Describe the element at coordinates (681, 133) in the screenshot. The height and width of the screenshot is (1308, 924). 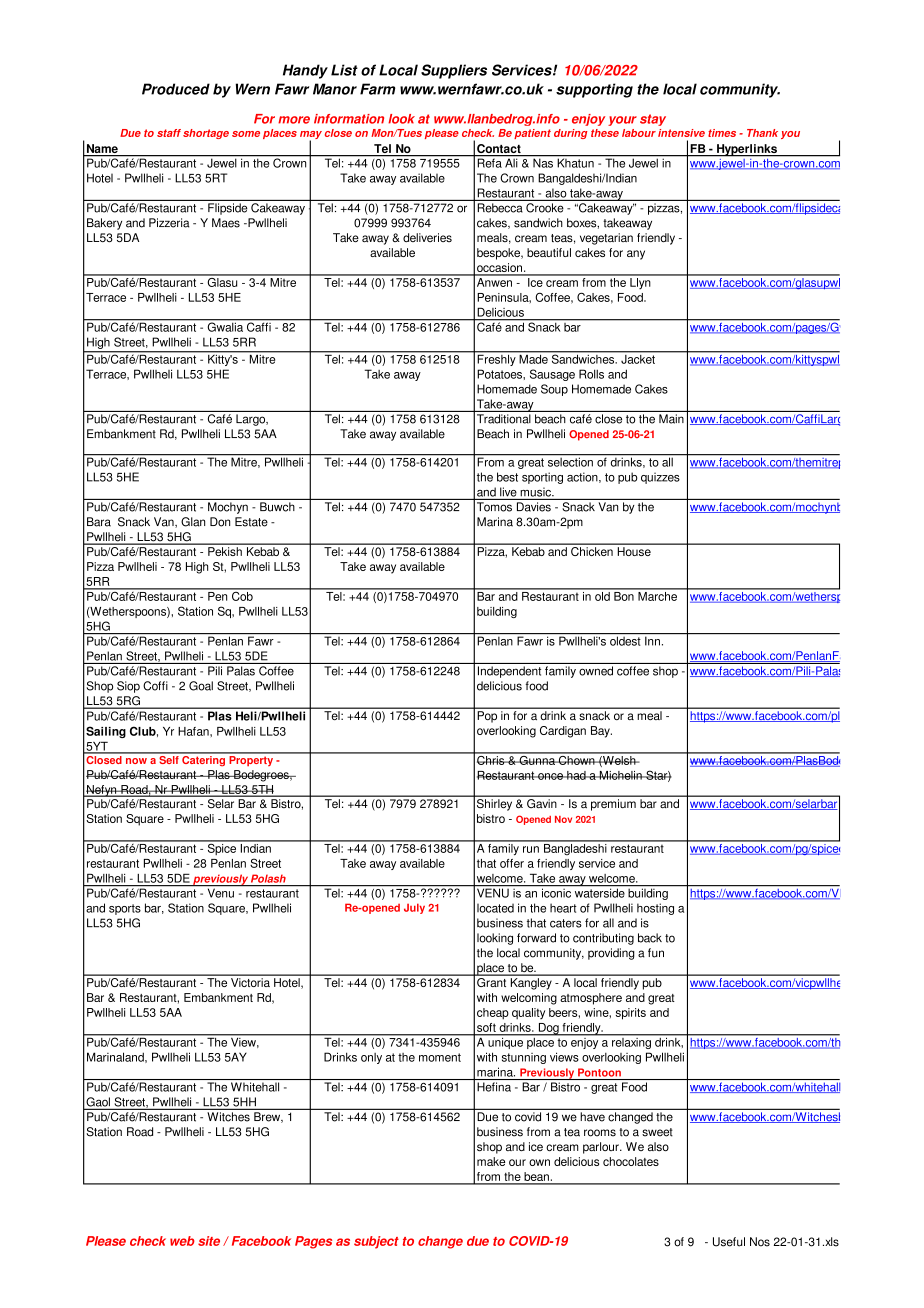
I see `intensive` at that location.
